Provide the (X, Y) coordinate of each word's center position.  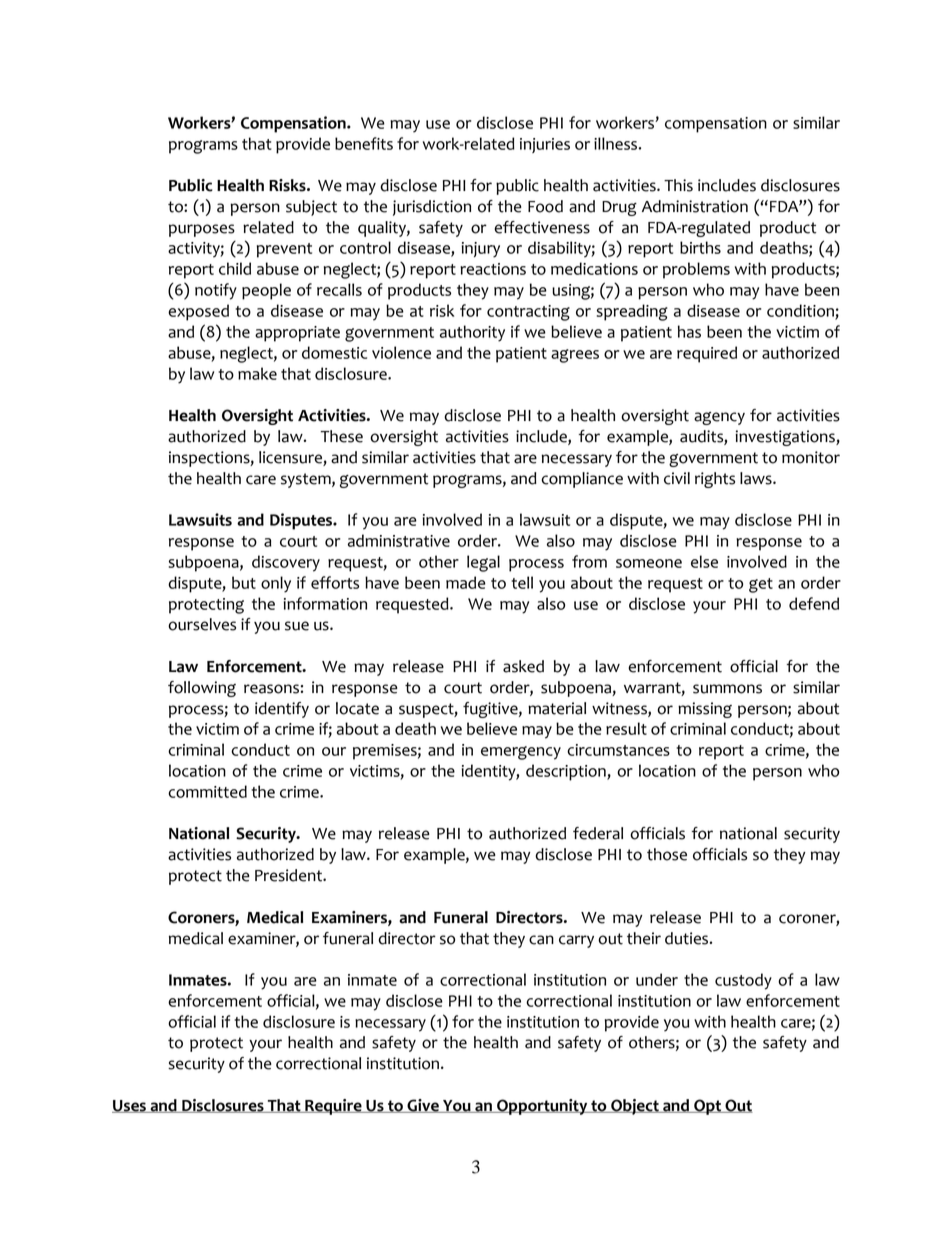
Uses (130, 1106)
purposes (202, 230)
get (761, 585)
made (466, 582)
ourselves (202, 624)
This (678, 185)
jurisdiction (432, 208)
